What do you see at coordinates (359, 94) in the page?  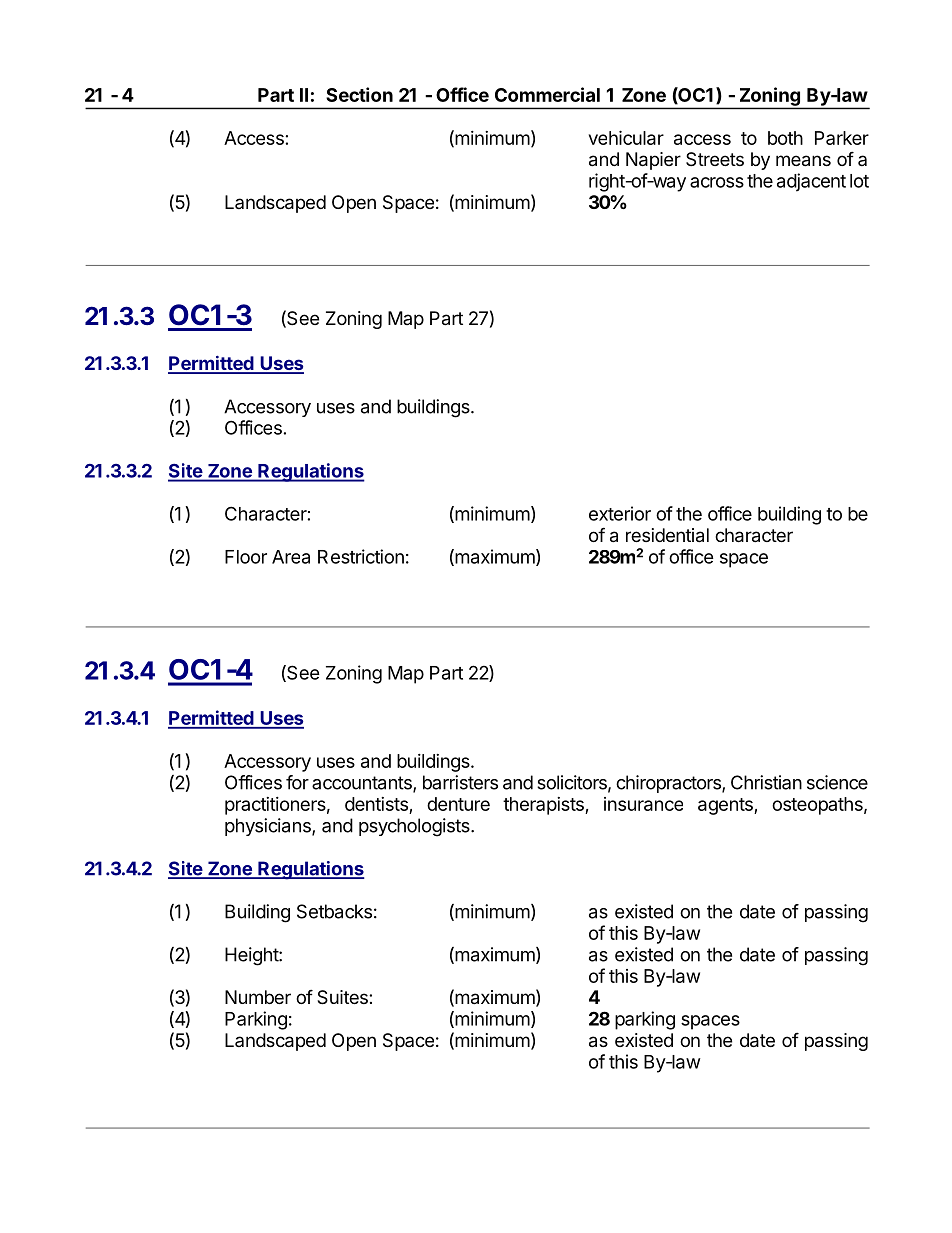 I see `Section` at bounding box center [359, 94].
